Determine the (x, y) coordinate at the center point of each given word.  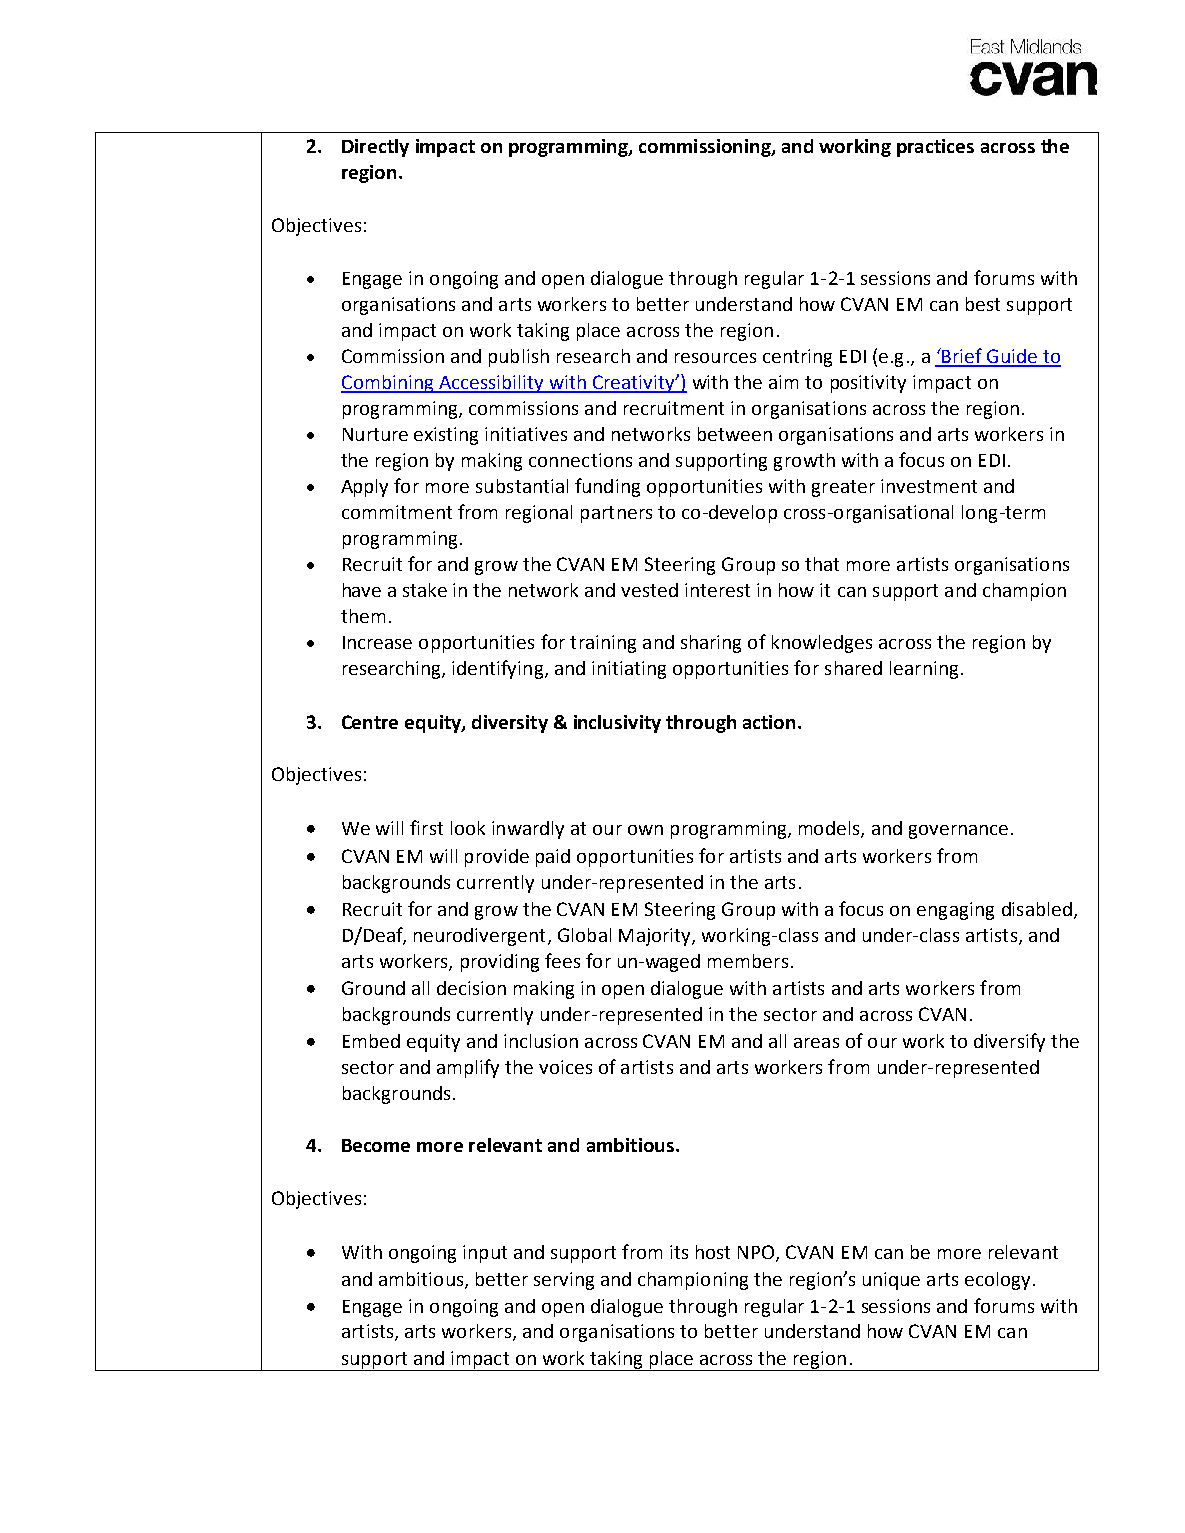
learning (924, 670)
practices (935, 148)
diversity (510, 724)
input (485, 1254)
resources (715, 358)
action (769, 722)
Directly (375, 148)
